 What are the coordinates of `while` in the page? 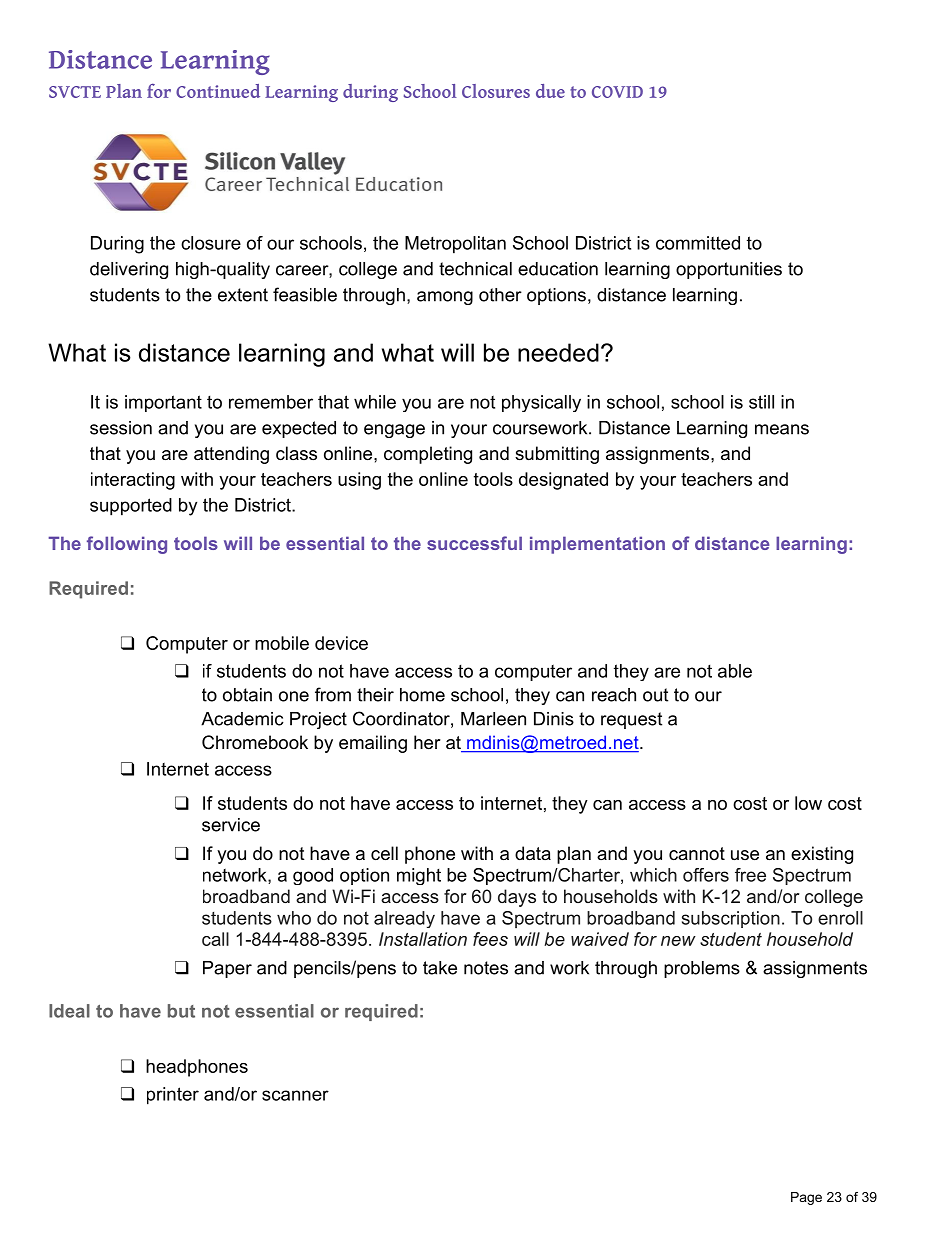 It's located at (375, 402).
